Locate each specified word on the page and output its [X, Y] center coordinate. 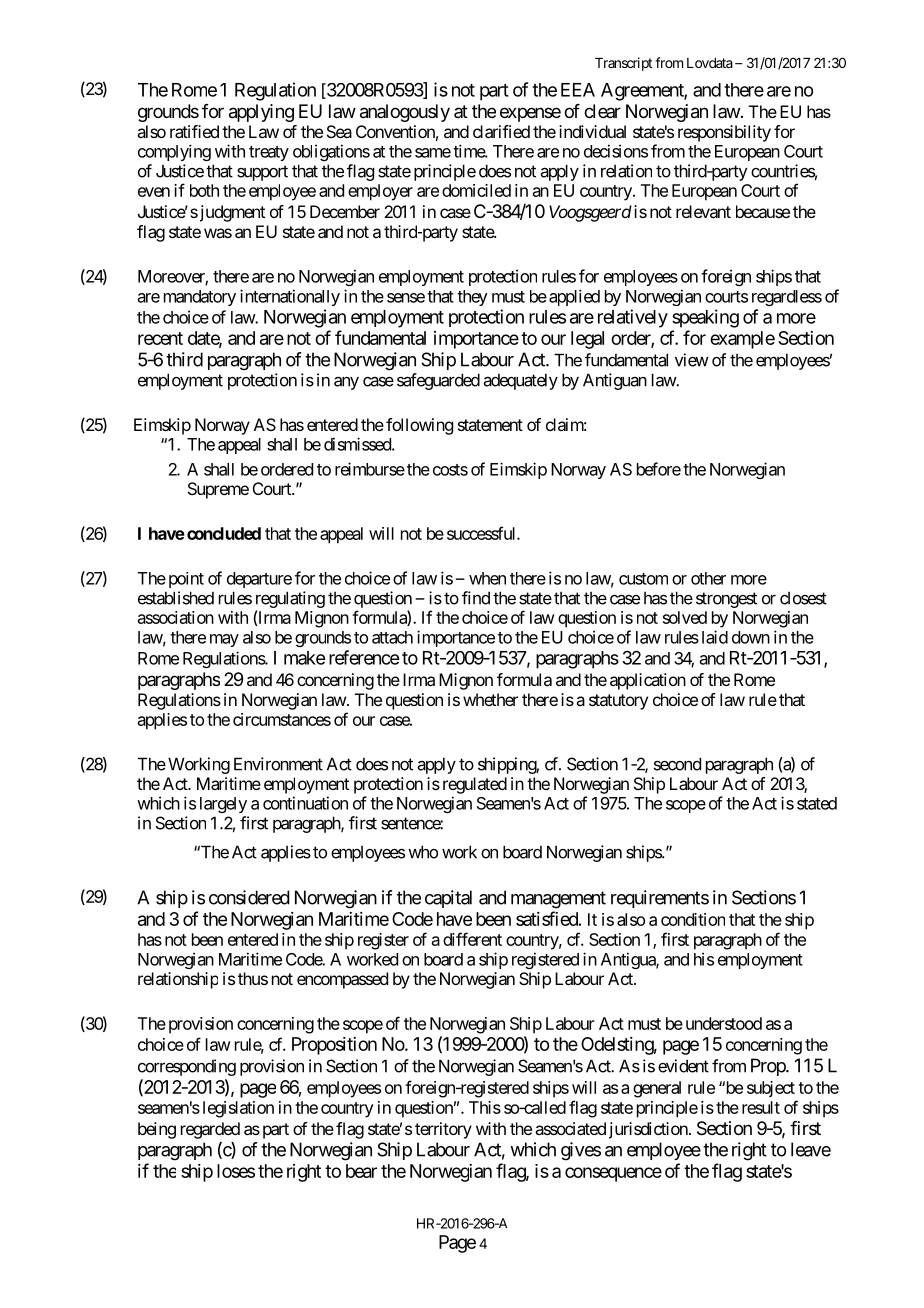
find [476, 598]
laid [715, 637]
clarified [501, 131]
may [224, 640]
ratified [194, 131]
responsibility [724, 133]
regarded [210, 1130]
